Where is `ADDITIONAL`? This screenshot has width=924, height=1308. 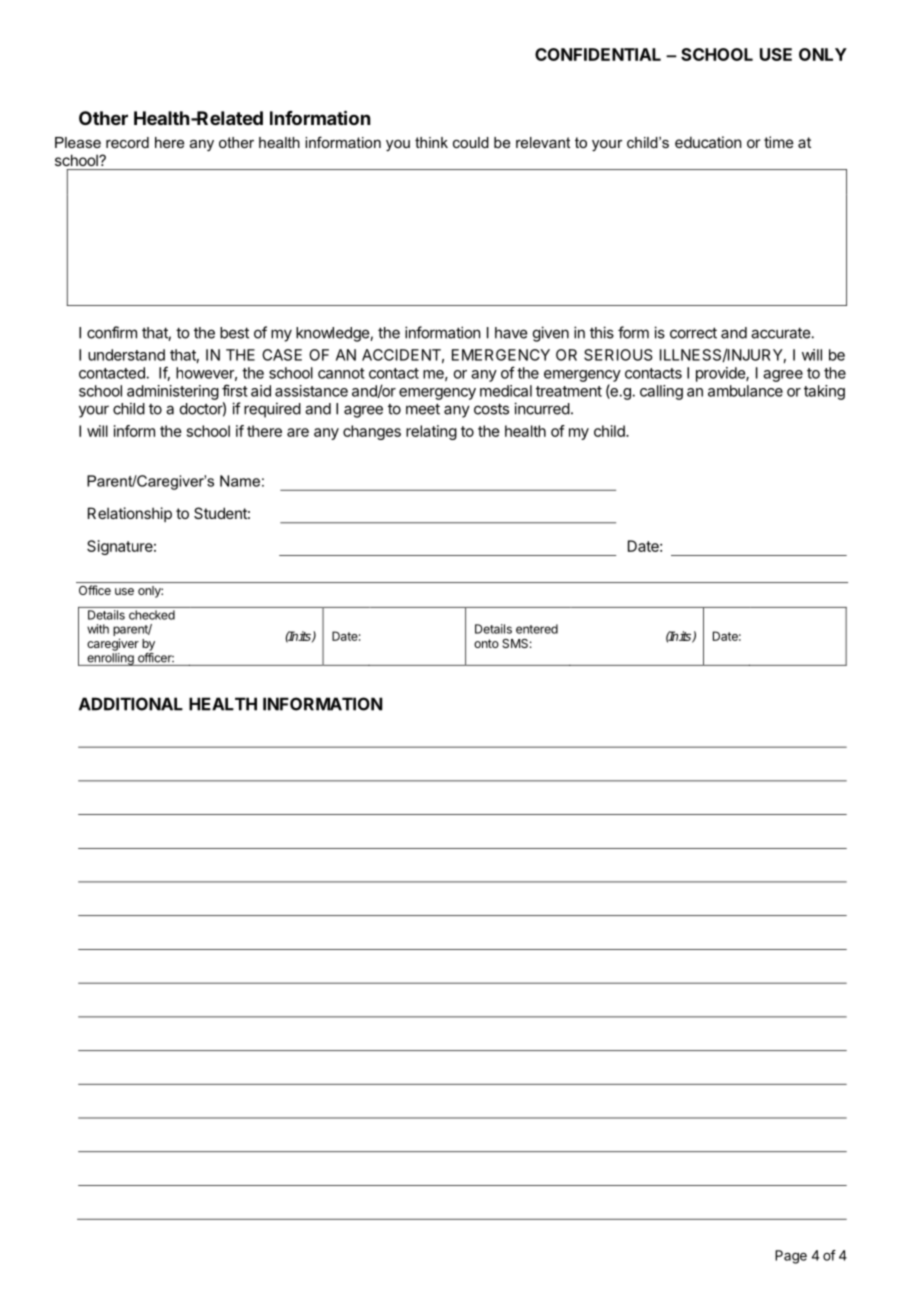
ADDITIONAL is located at coordinates (131, 704).
